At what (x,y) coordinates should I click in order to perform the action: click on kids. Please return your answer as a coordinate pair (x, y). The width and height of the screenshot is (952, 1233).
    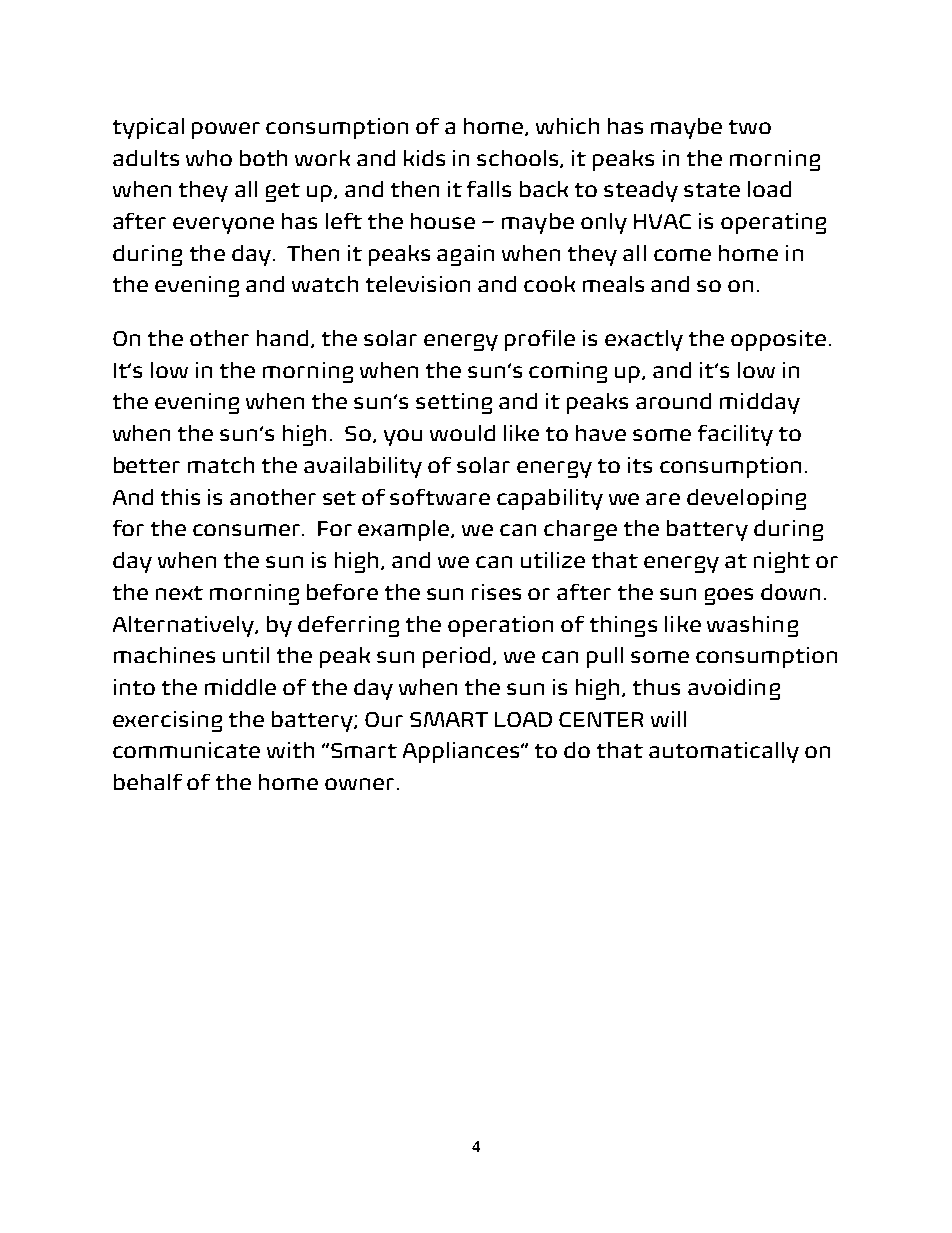
    Looking at the image, I should click on (424, 158).
